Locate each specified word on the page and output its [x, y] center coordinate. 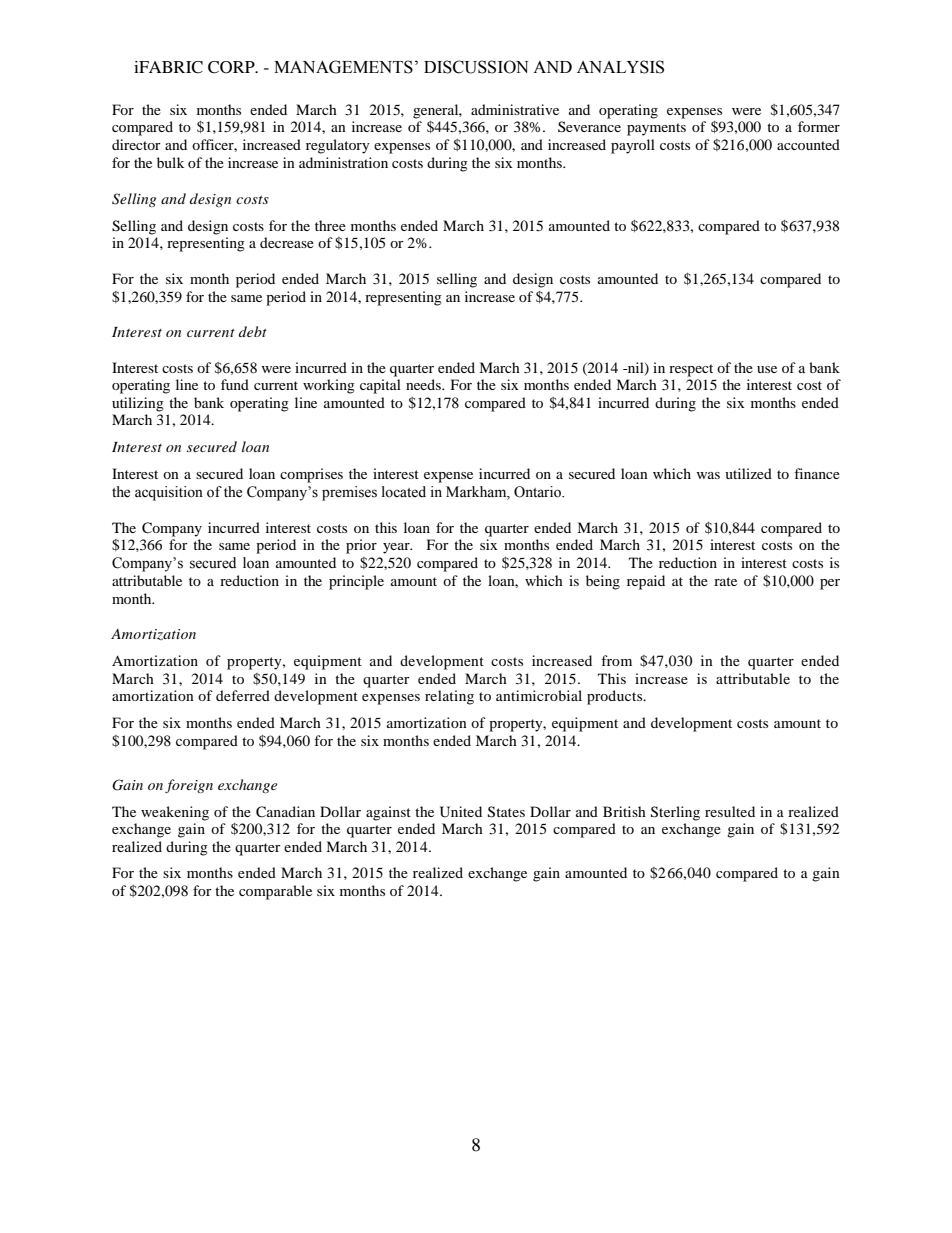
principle [356, 582]
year [397, 548]
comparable [275, 892]
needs [424, 384]
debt [253, 331]
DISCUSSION [476, 67]
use [767, 369]
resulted [730, 811]
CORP [232, 67]
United [461, 812]
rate [725, 581]
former [819, 126]
